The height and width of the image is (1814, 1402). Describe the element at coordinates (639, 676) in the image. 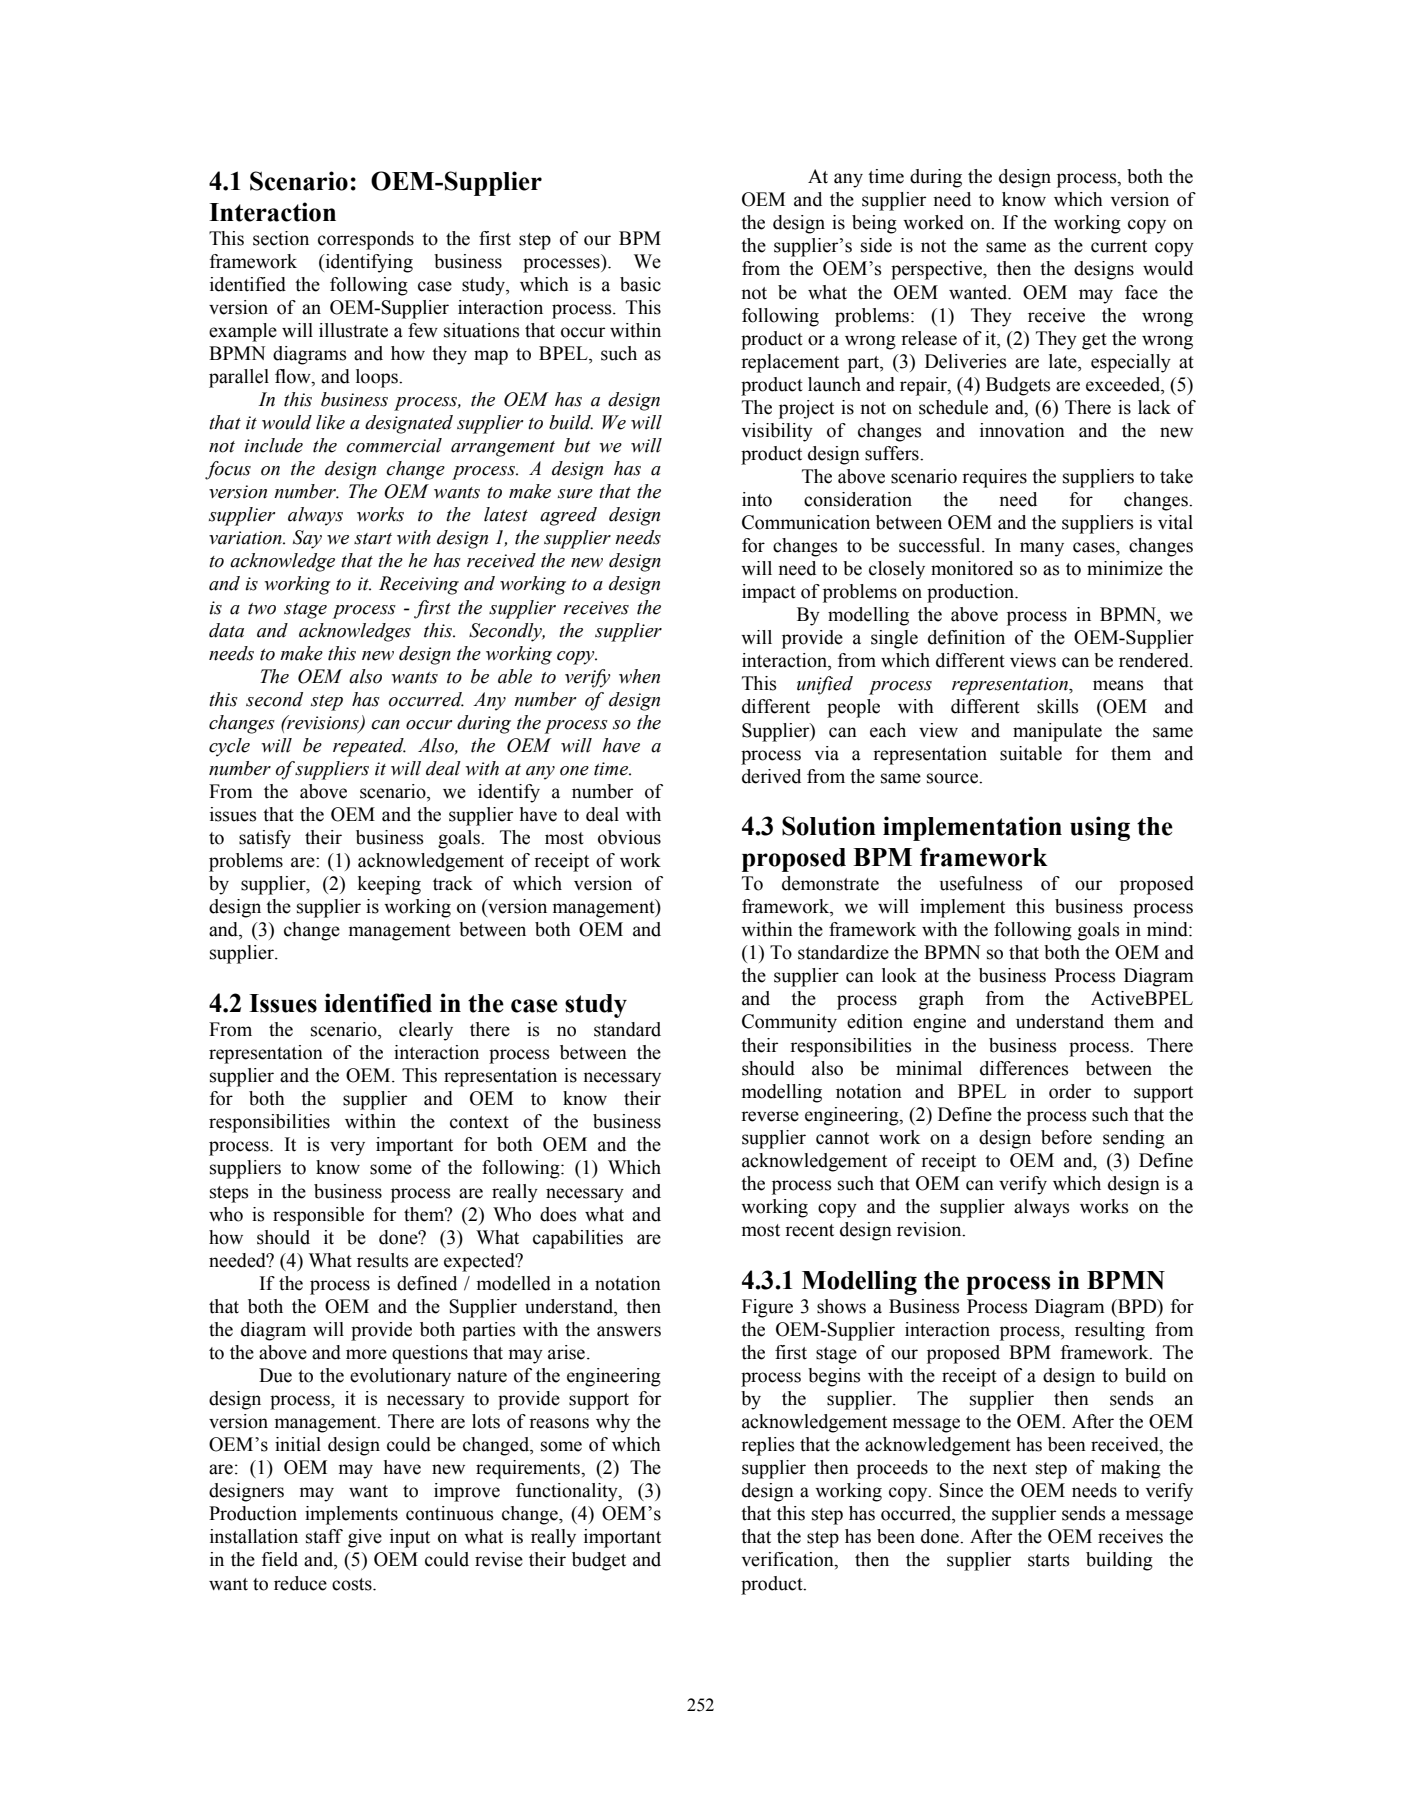

I see `when` at that location.
